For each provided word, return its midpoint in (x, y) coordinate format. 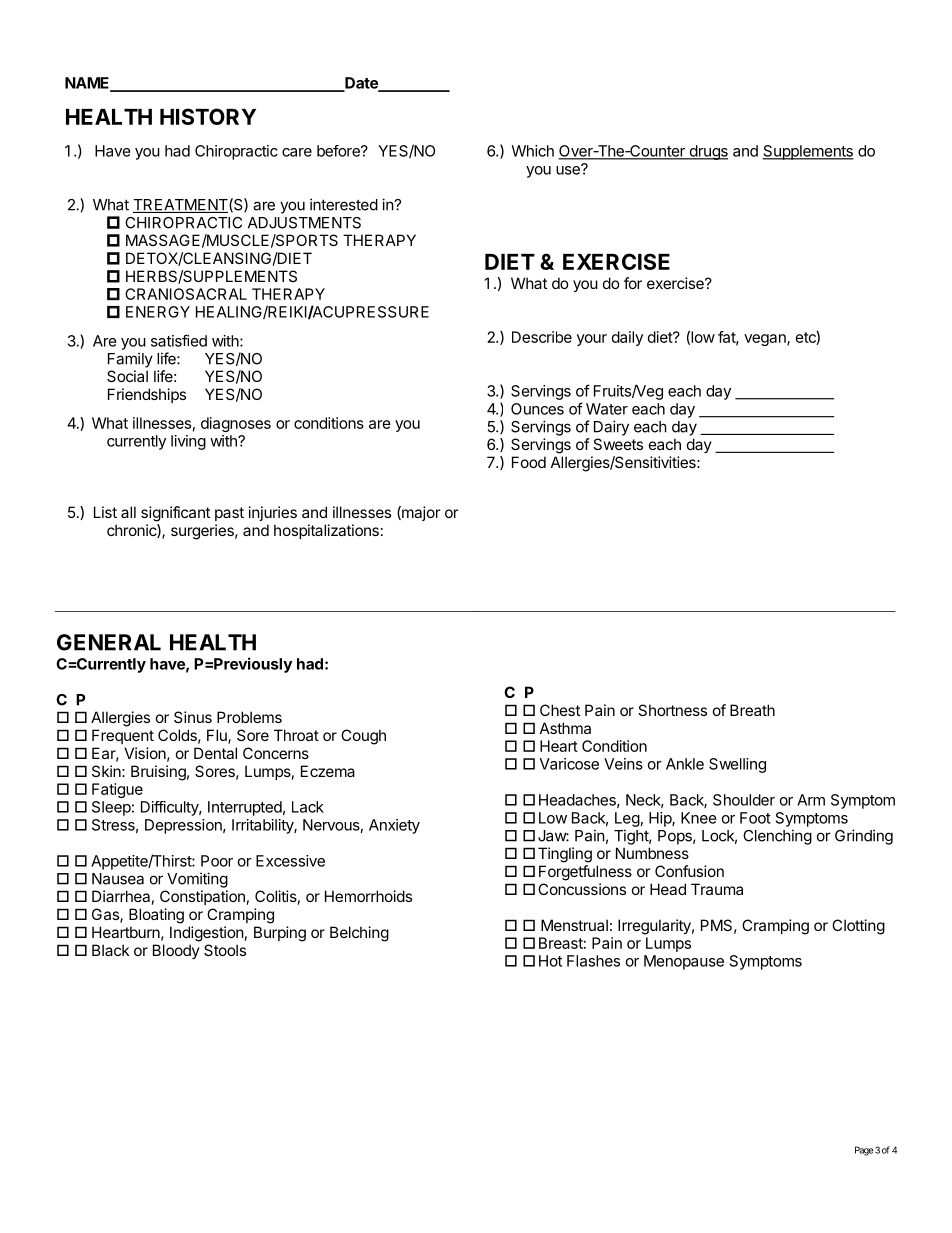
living (188, 442)
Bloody (176, 951)
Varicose (569, 764)
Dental (215, 753)
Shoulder (744, 800)
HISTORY (208, 116)
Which (532, 151)
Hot (550, 961)
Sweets (618, 444)
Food (529, 462)
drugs (707, 152)
